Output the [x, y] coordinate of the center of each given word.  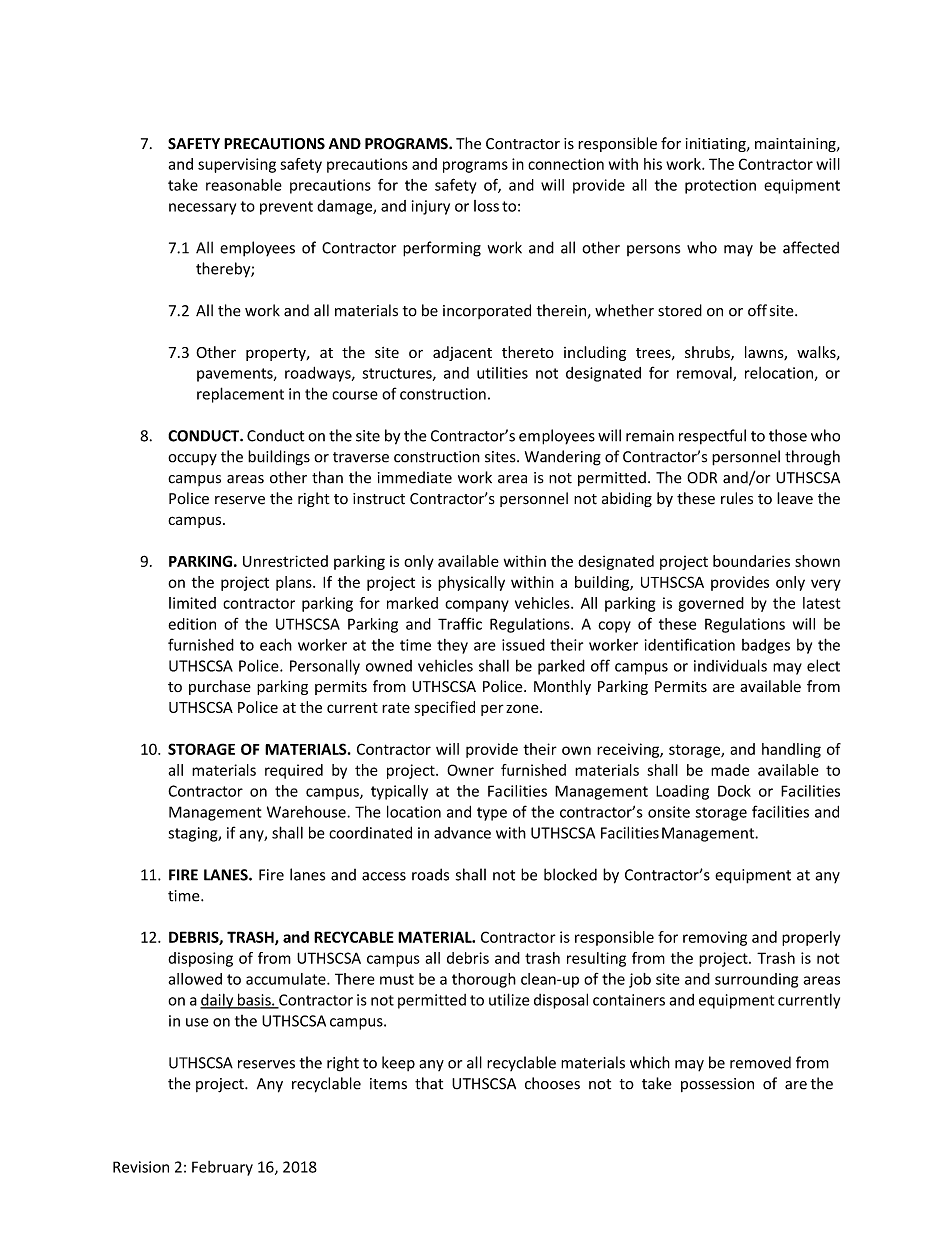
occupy [192, 459]
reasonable [244, 185]
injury [431, 207]
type [492, 814]
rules [737, 498]
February [222, 1168]
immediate [415, 477]
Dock [734, 791]
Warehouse [307, 812]
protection [720, 186]
